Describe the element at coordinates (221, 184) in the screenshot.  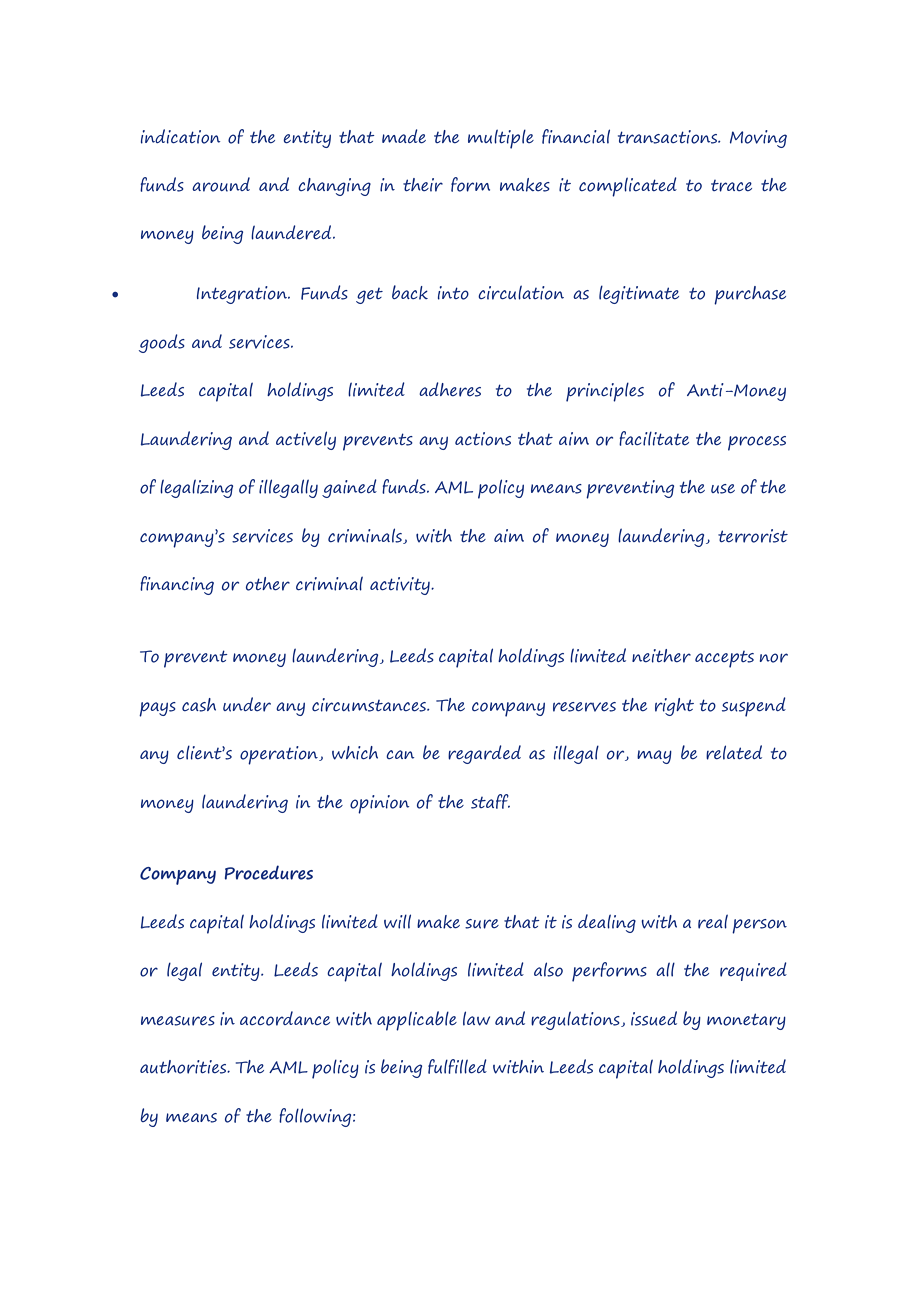
I see `around` at that location.
